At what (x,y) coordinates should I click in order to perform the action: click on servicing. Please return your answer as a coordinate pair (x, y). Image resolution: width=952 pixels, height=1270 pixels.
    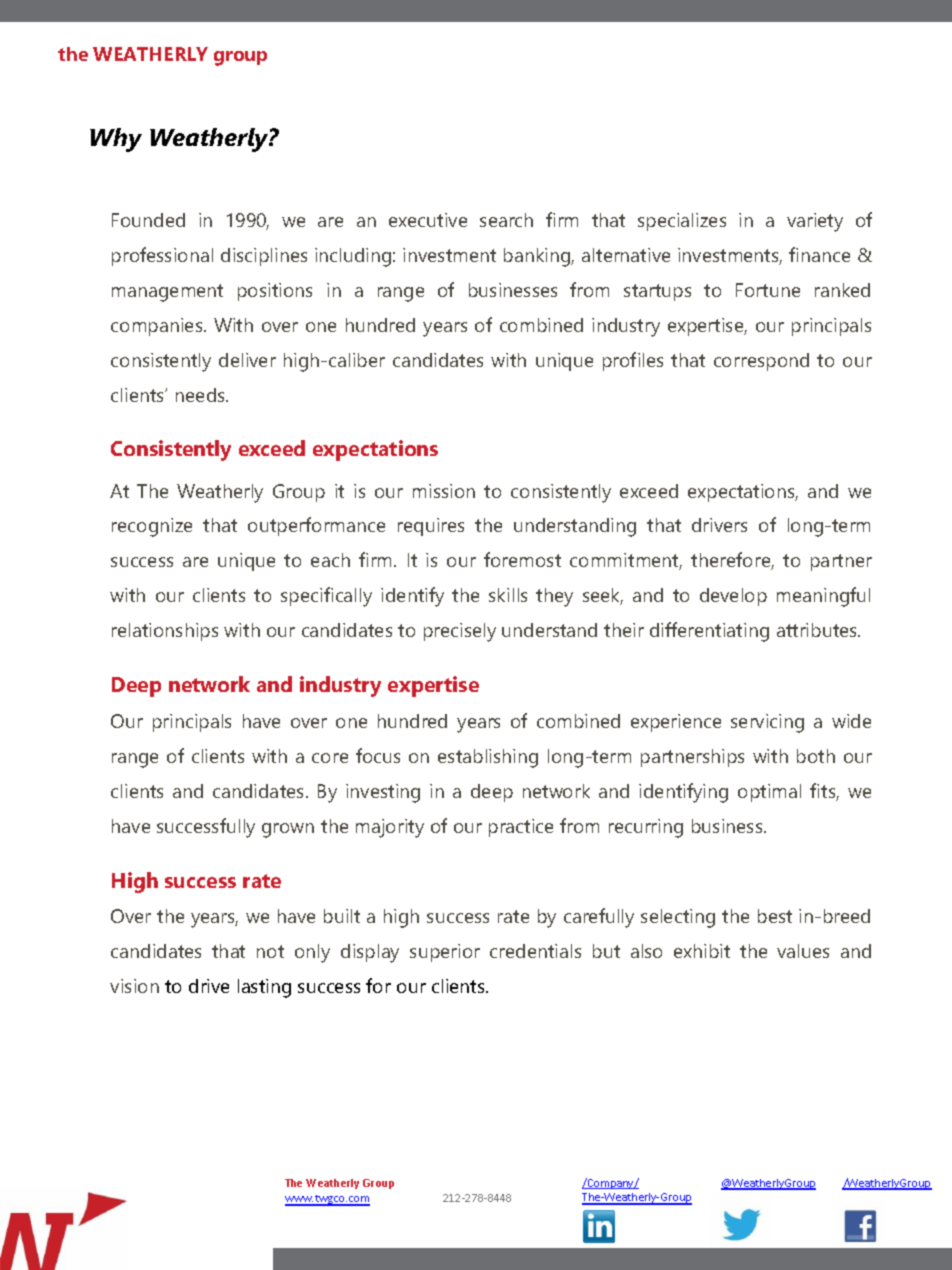
    Looking at the image, I should click on (767, 723).
